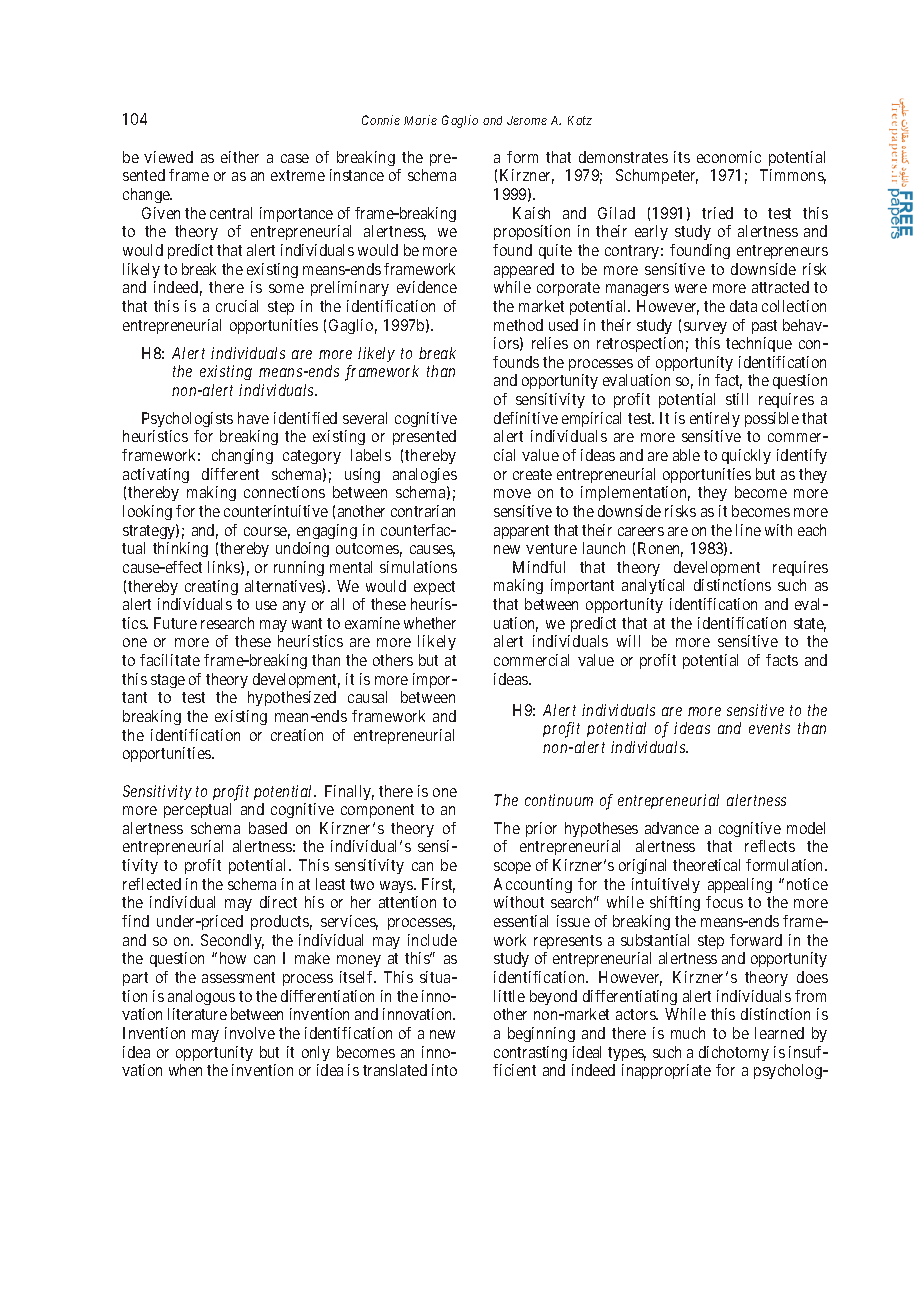 The image size is (924, 1308). I want to click on changing, so click(242, 456).
